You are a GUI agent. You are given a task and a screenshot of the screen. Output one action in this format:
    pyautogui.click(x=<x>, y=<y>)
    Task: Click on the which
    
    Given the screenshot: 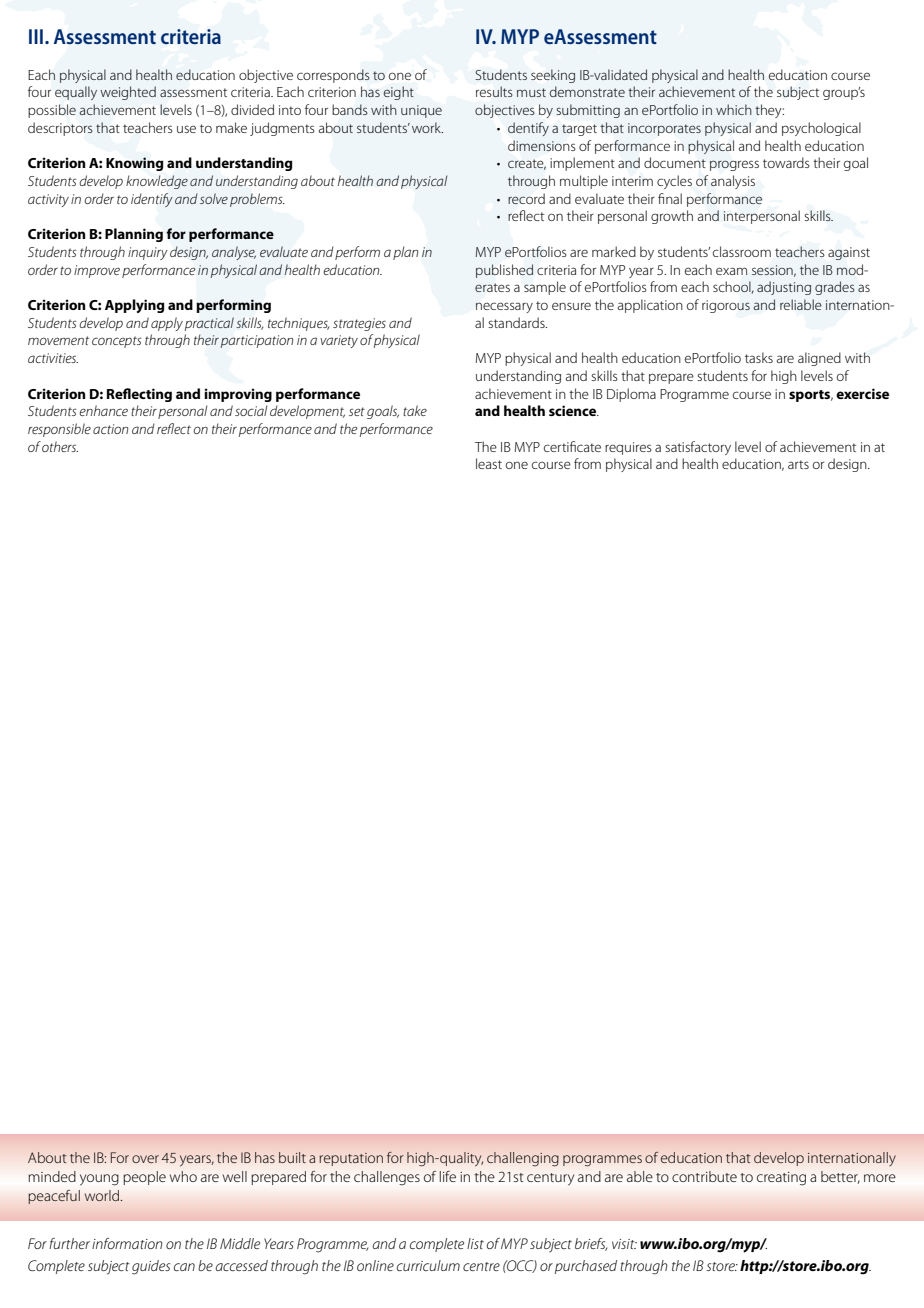 What is the action you would take?
    pyautogui.click(x=734, y=109)
